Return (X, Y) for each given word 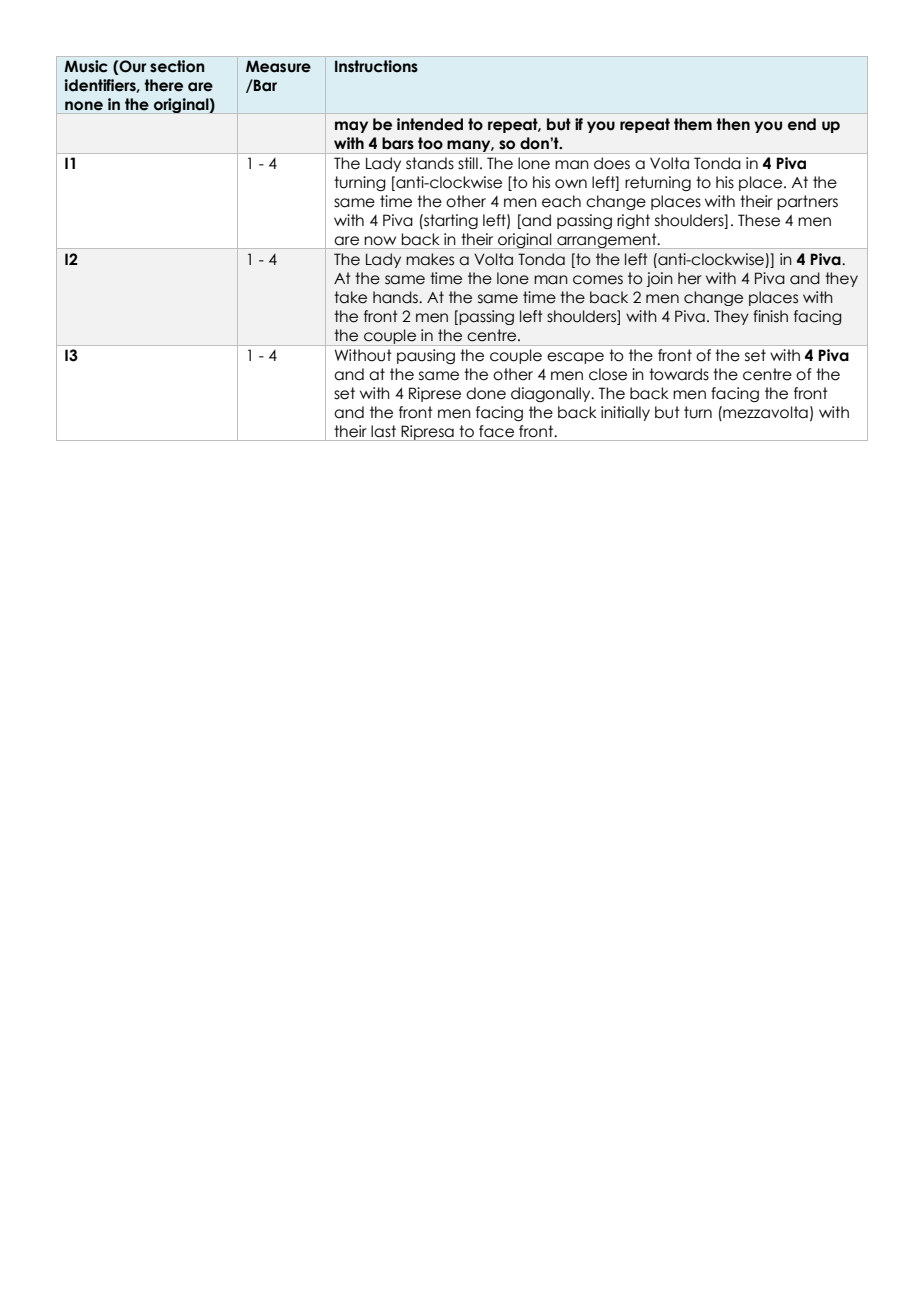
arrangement (607, 241)
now (380, 241)
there (163, 85)
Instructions (376, 66)
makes (430, 259)
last (383, 431)
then (733, 124)
